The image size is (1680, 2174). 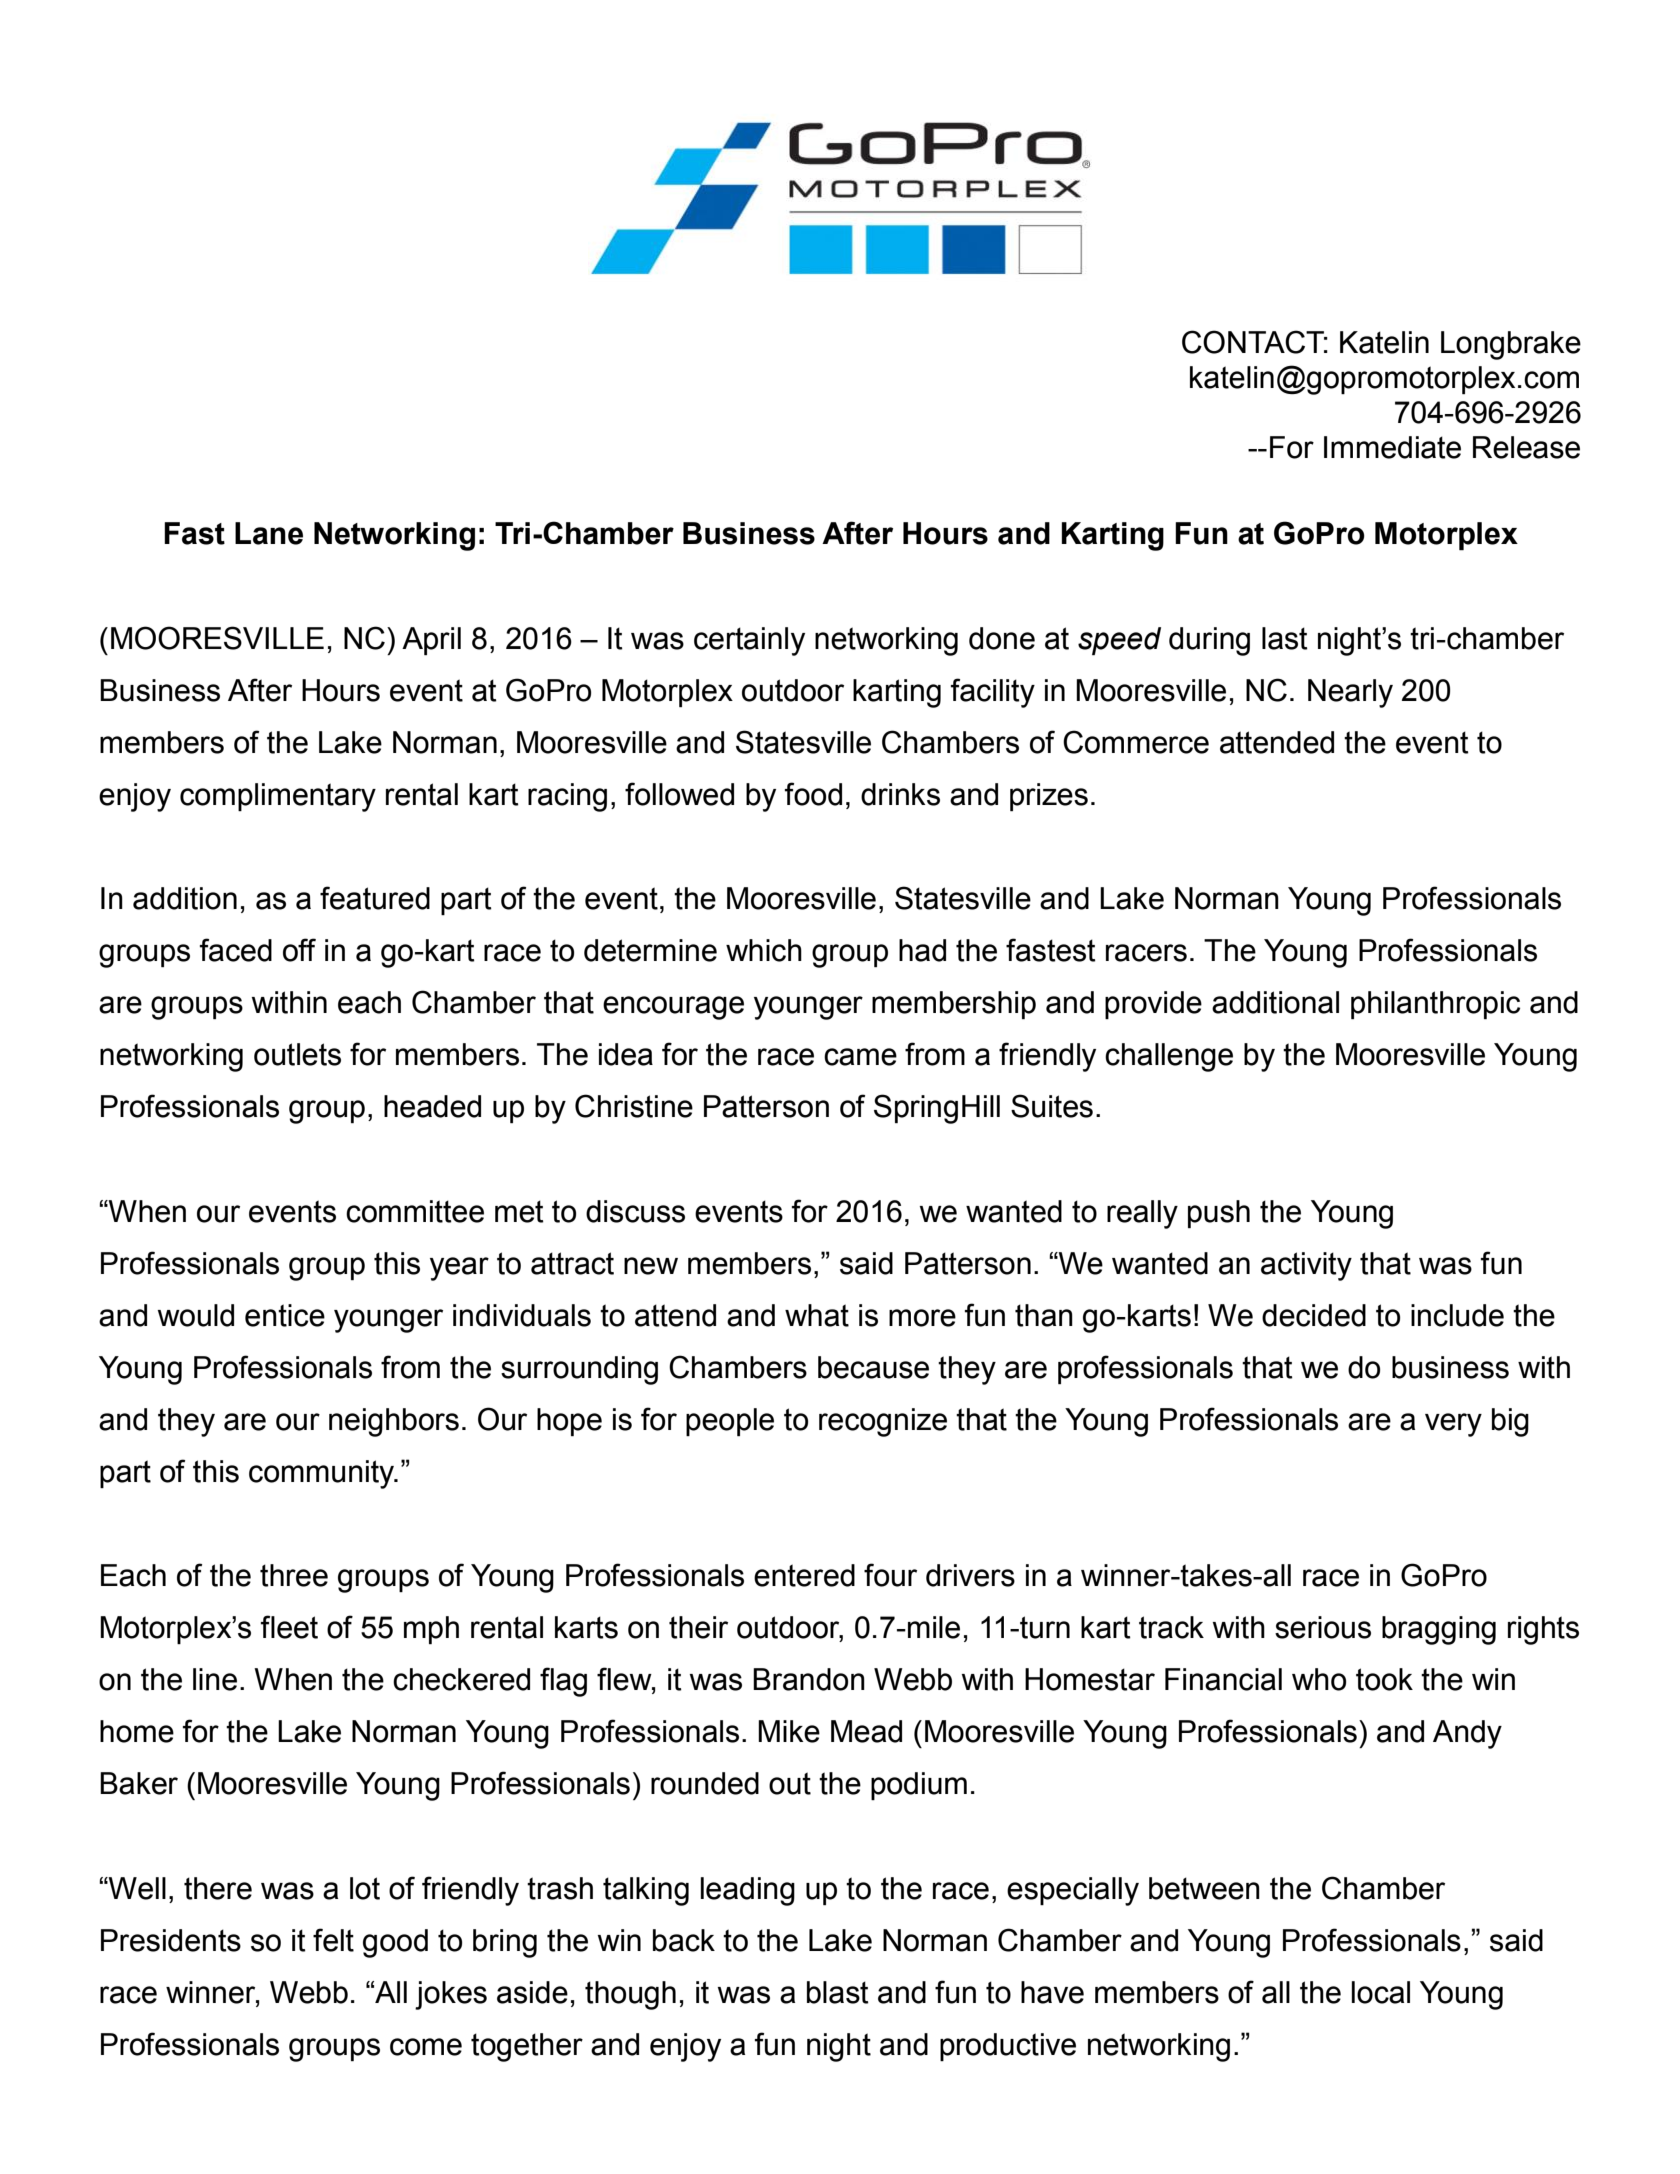 What do you see at coordinates (299, 950) in the document?
I see `off` at bounding box center [299, 950].
